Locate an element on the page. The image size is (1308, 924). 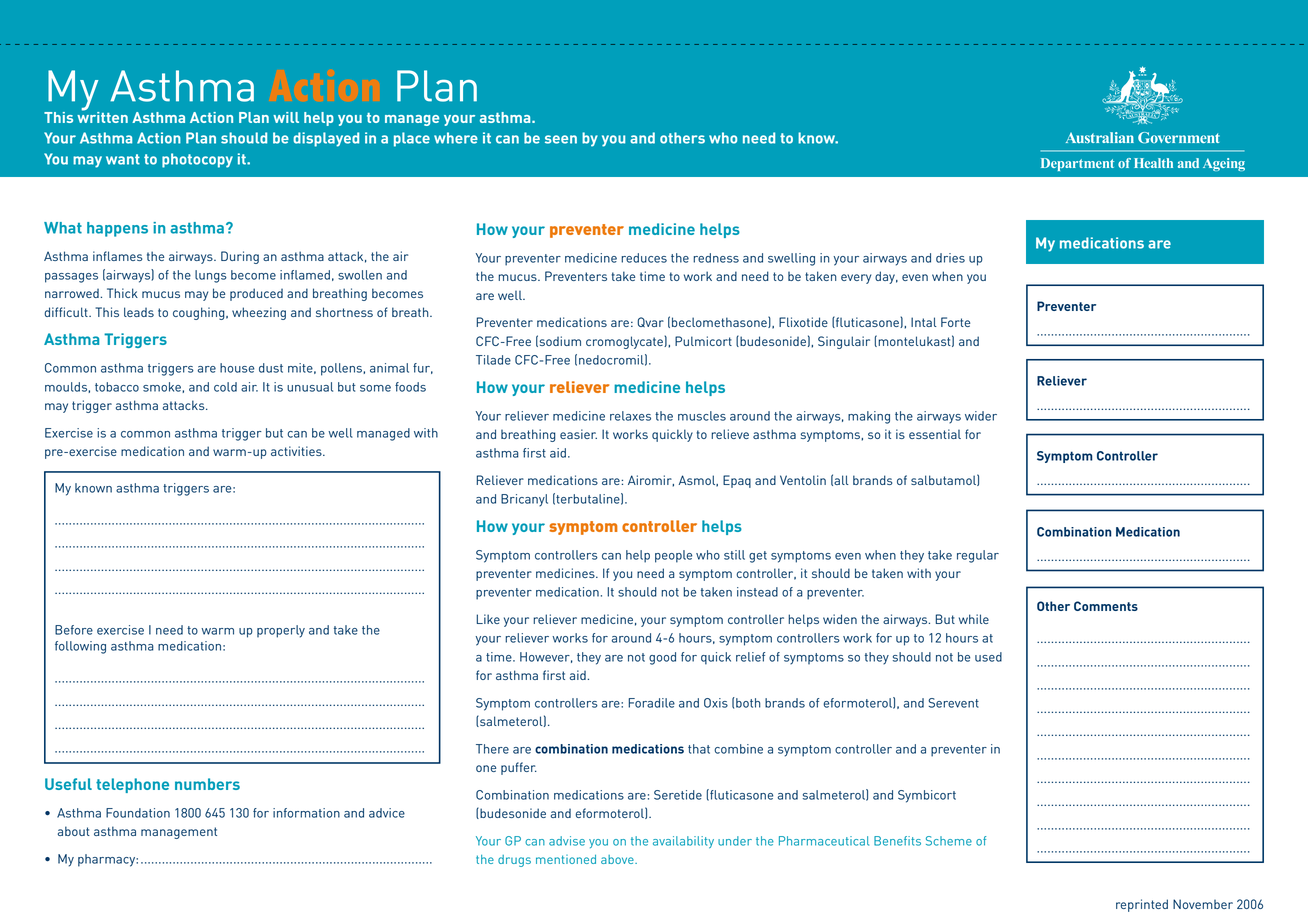
dries is located at coordinates (950, 258).
